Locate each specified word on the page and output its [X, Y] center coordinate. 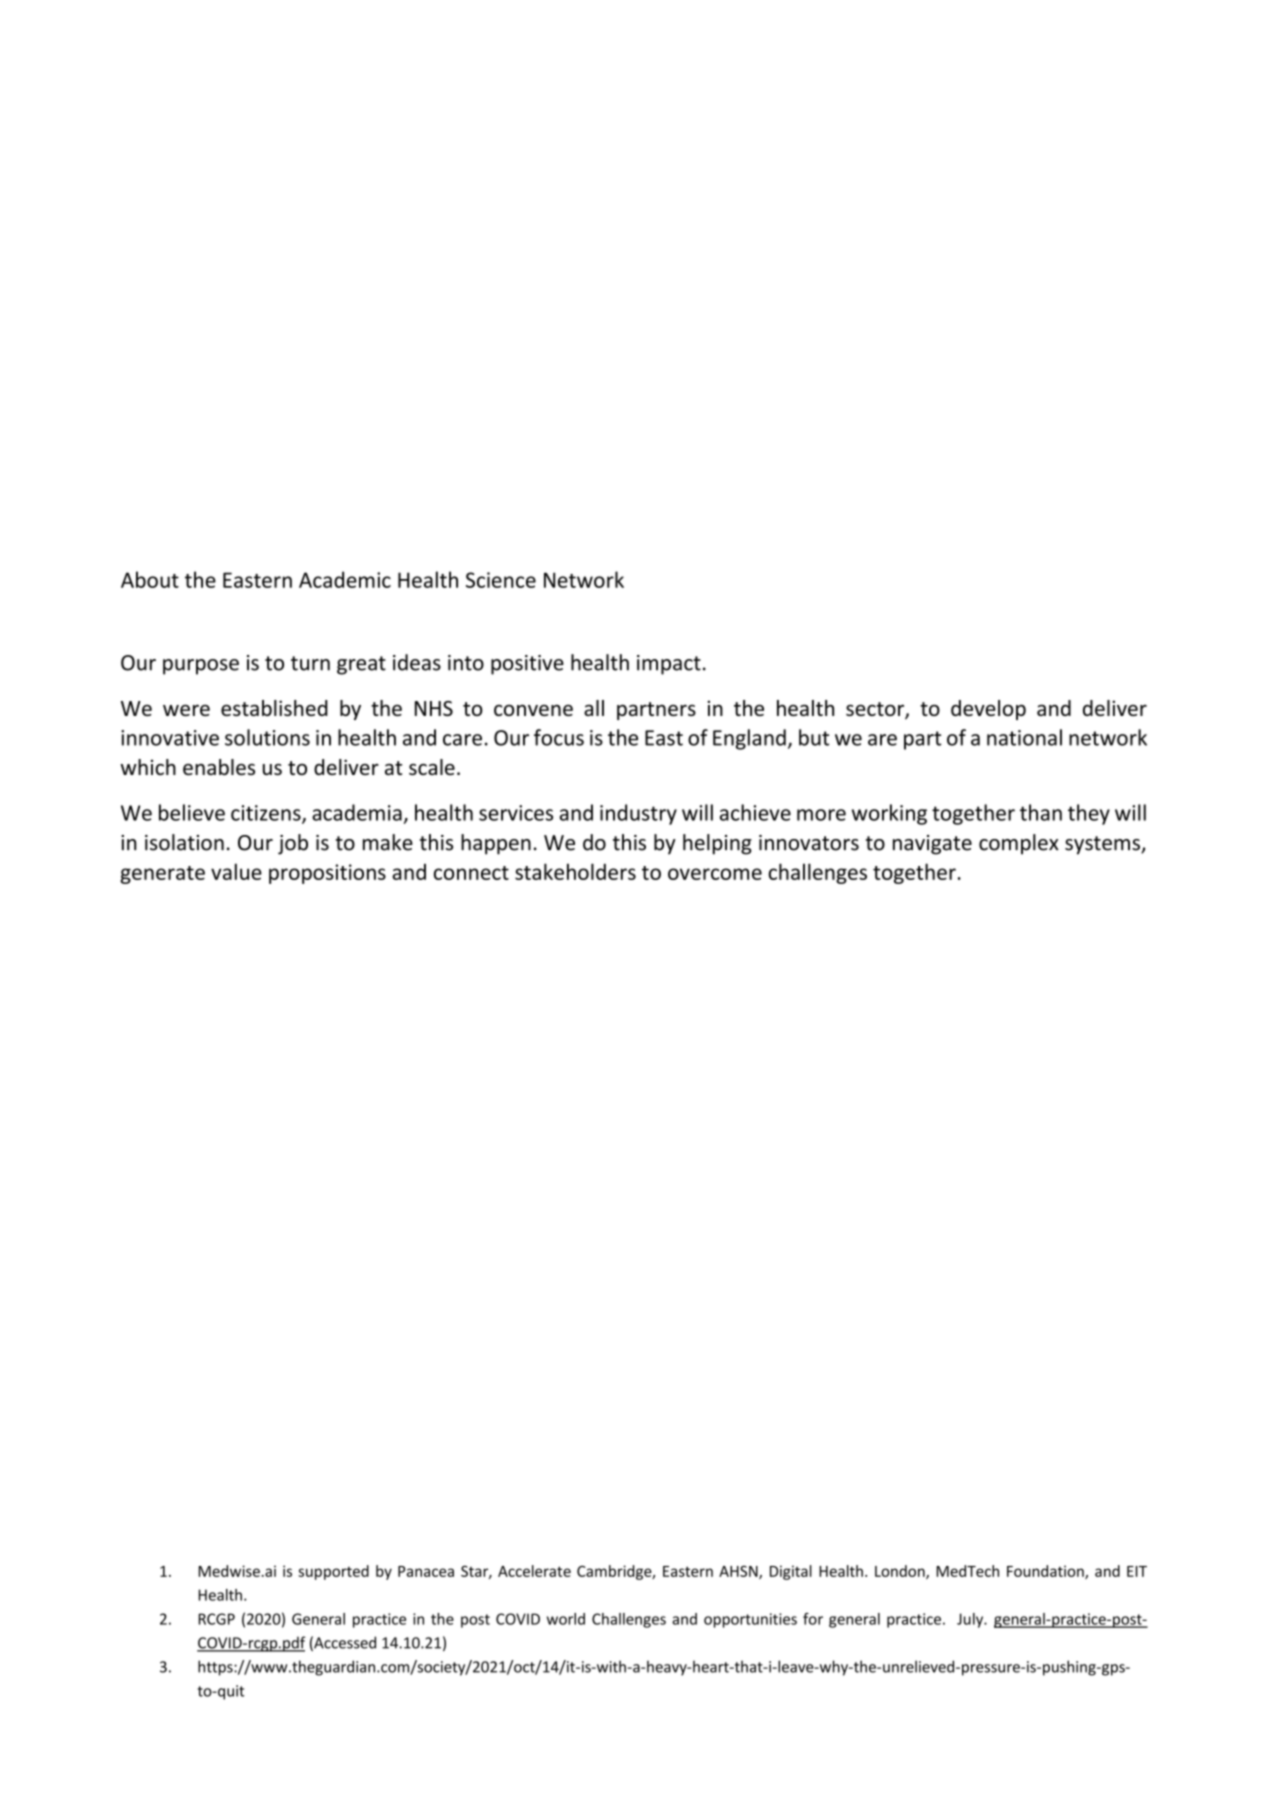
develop [988, 710]
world [566, 1619]
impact [669, 665]
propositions [327, 874]
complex [1019, 844]
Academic [345, 579]
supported [333, 1572]
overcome [715, 874]
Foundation [1046, 1572]
